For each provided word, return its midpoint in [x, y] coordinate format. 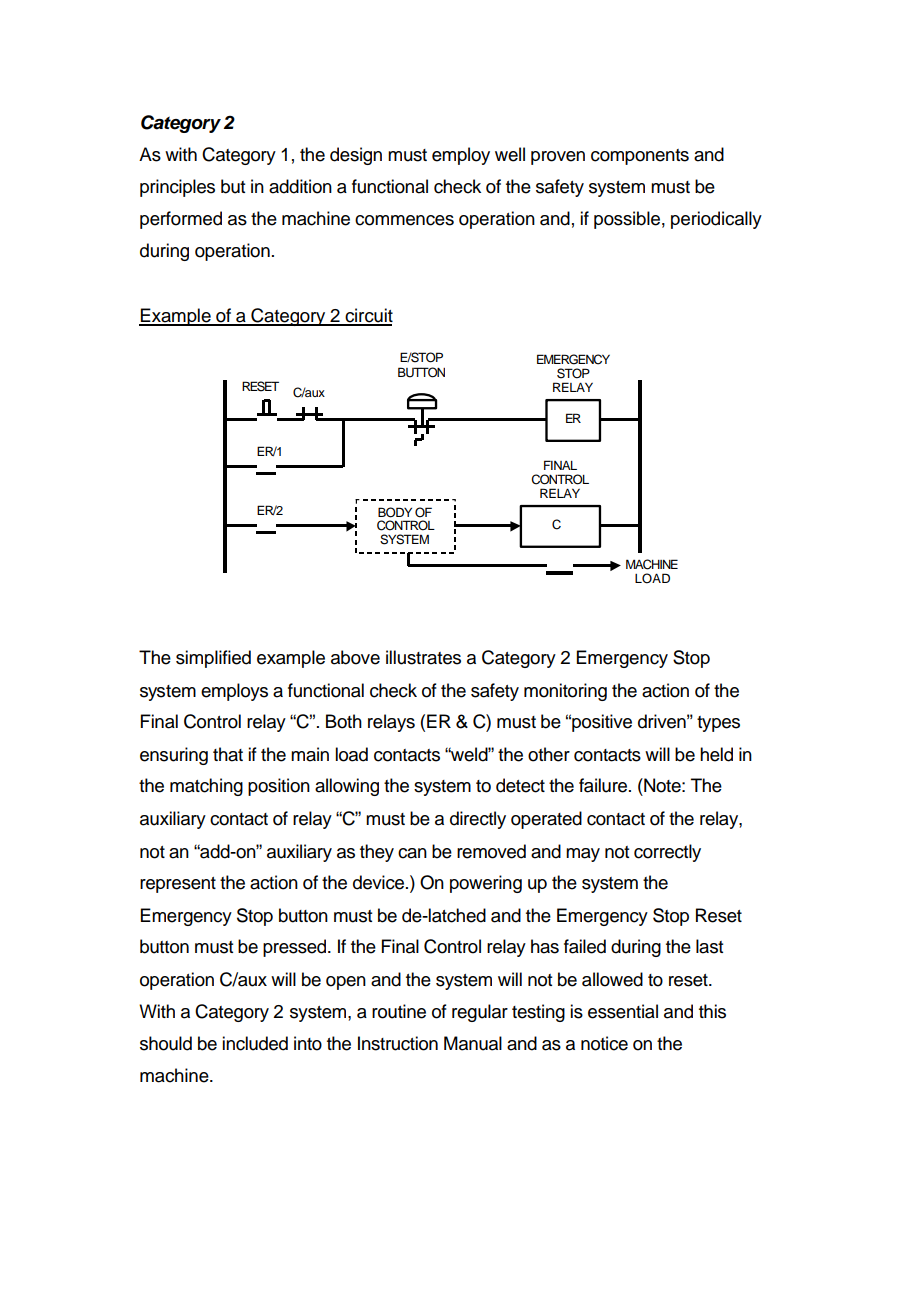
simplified [213, 659]
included [255, 1043]
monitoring [565, 692]
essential [623, 1011]
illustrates [423, 657]
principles [177, 188]
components [640, 157]
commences [404, 220]
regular [480, 1013]
